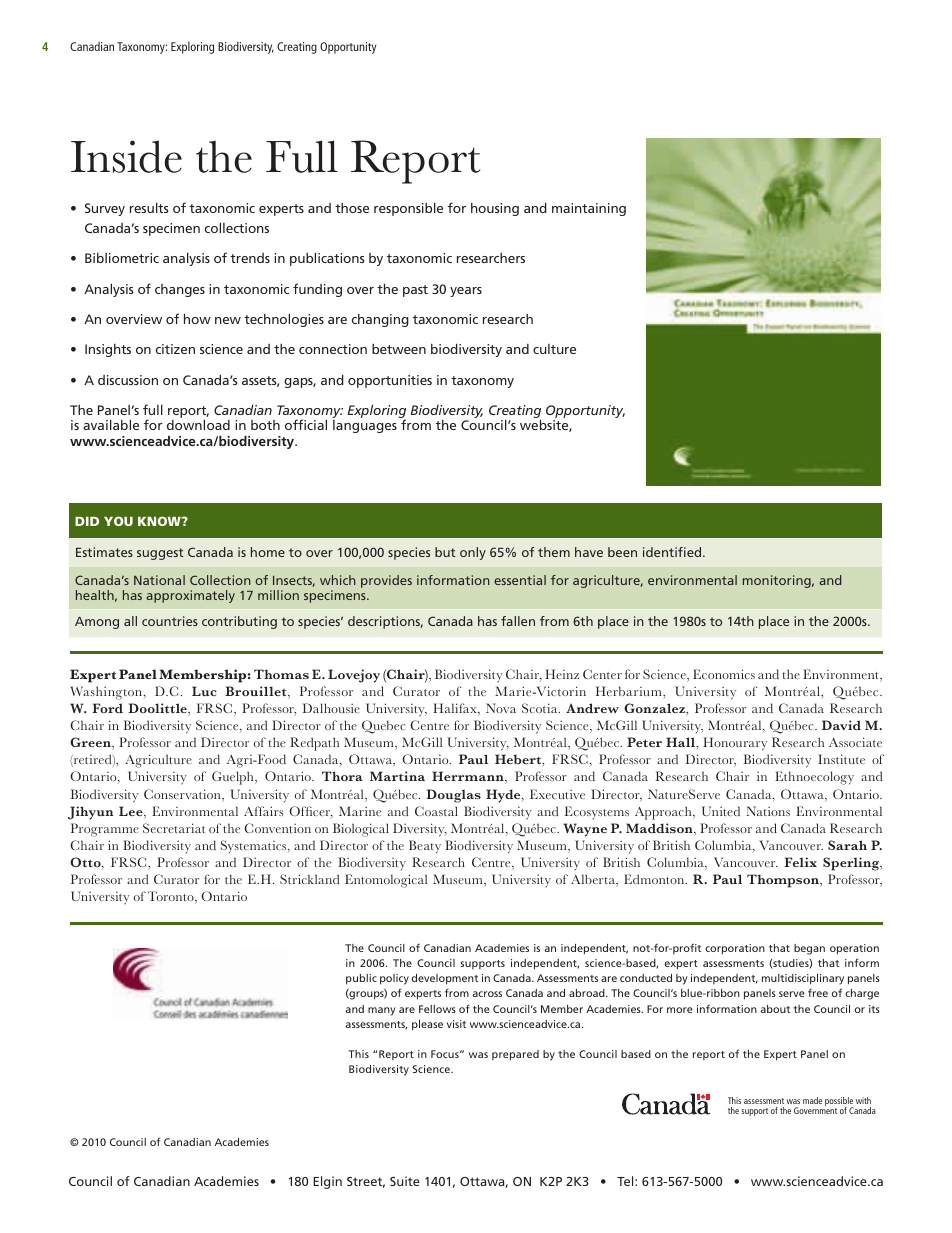  I want to click on Nova, so click(501, 708).
